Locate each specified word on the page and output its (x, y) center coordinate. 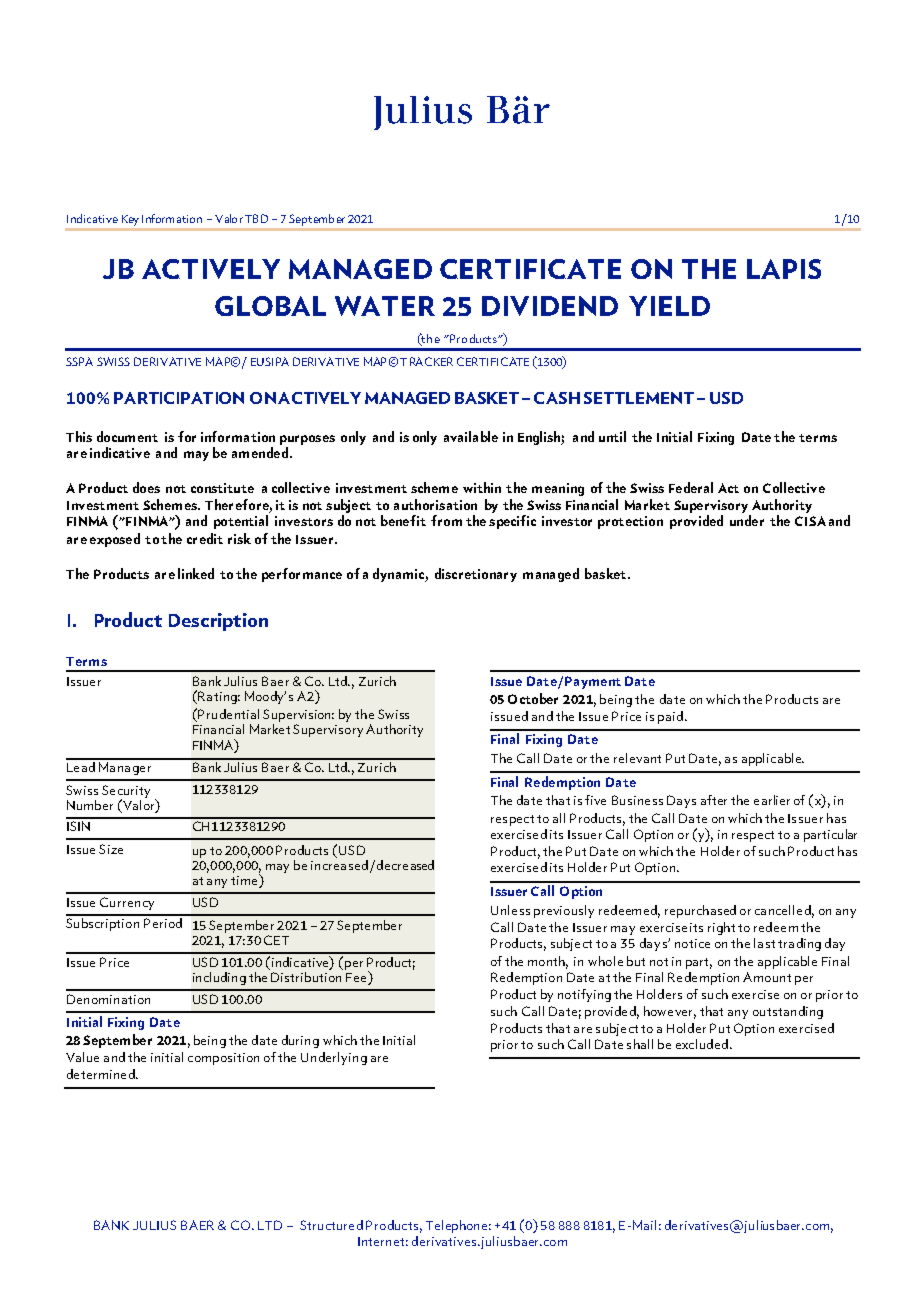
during (300, 1041)
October (533, 698)
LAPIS (784, 269)
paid (670, 717)
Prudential (228, 714)
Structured (331, 1225)
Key (130, 220)
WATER (385, 306)
